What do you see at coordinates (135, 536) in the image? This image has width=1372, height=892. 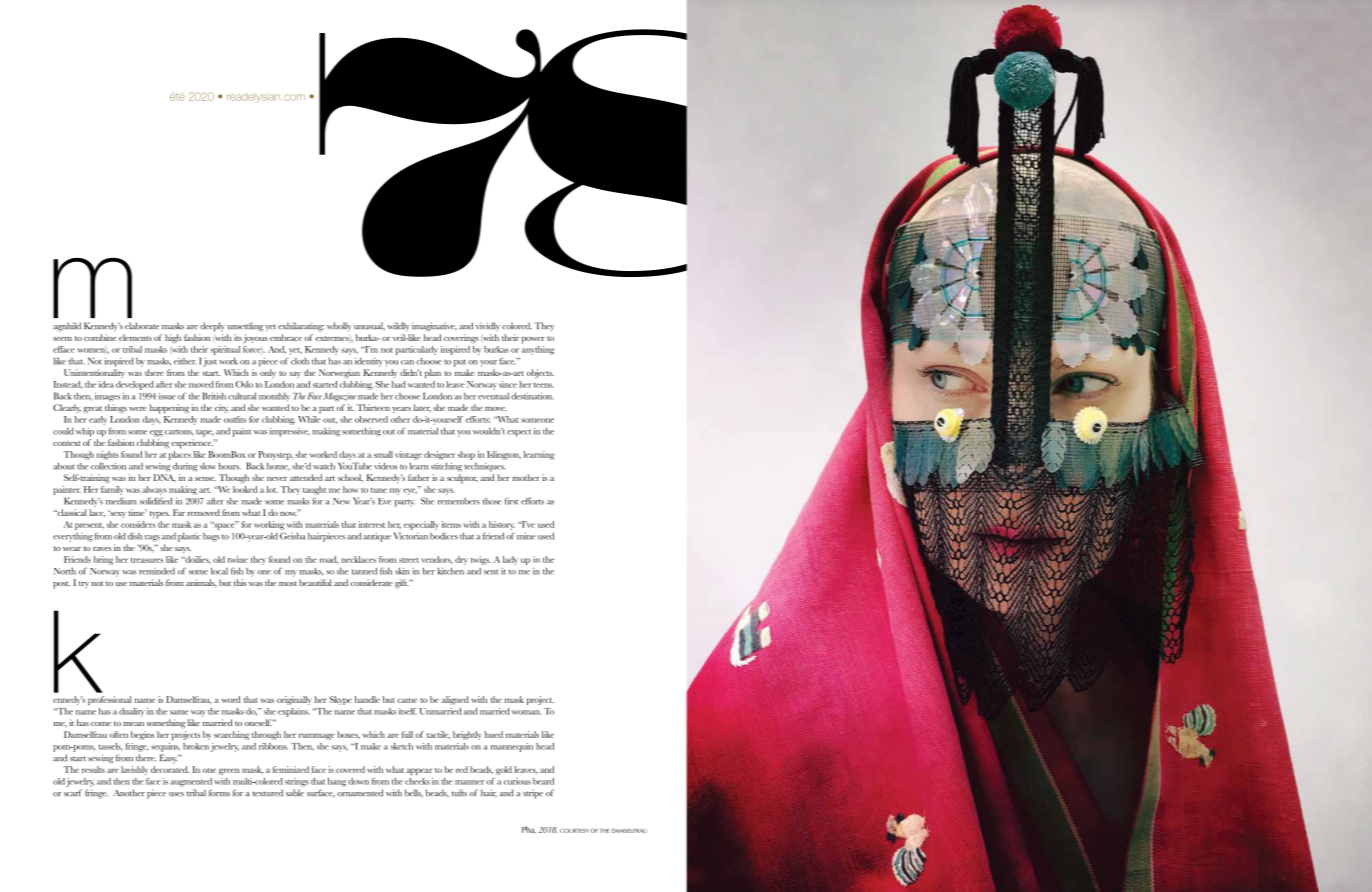 I see `dish` at bounding box center [135, 536].
